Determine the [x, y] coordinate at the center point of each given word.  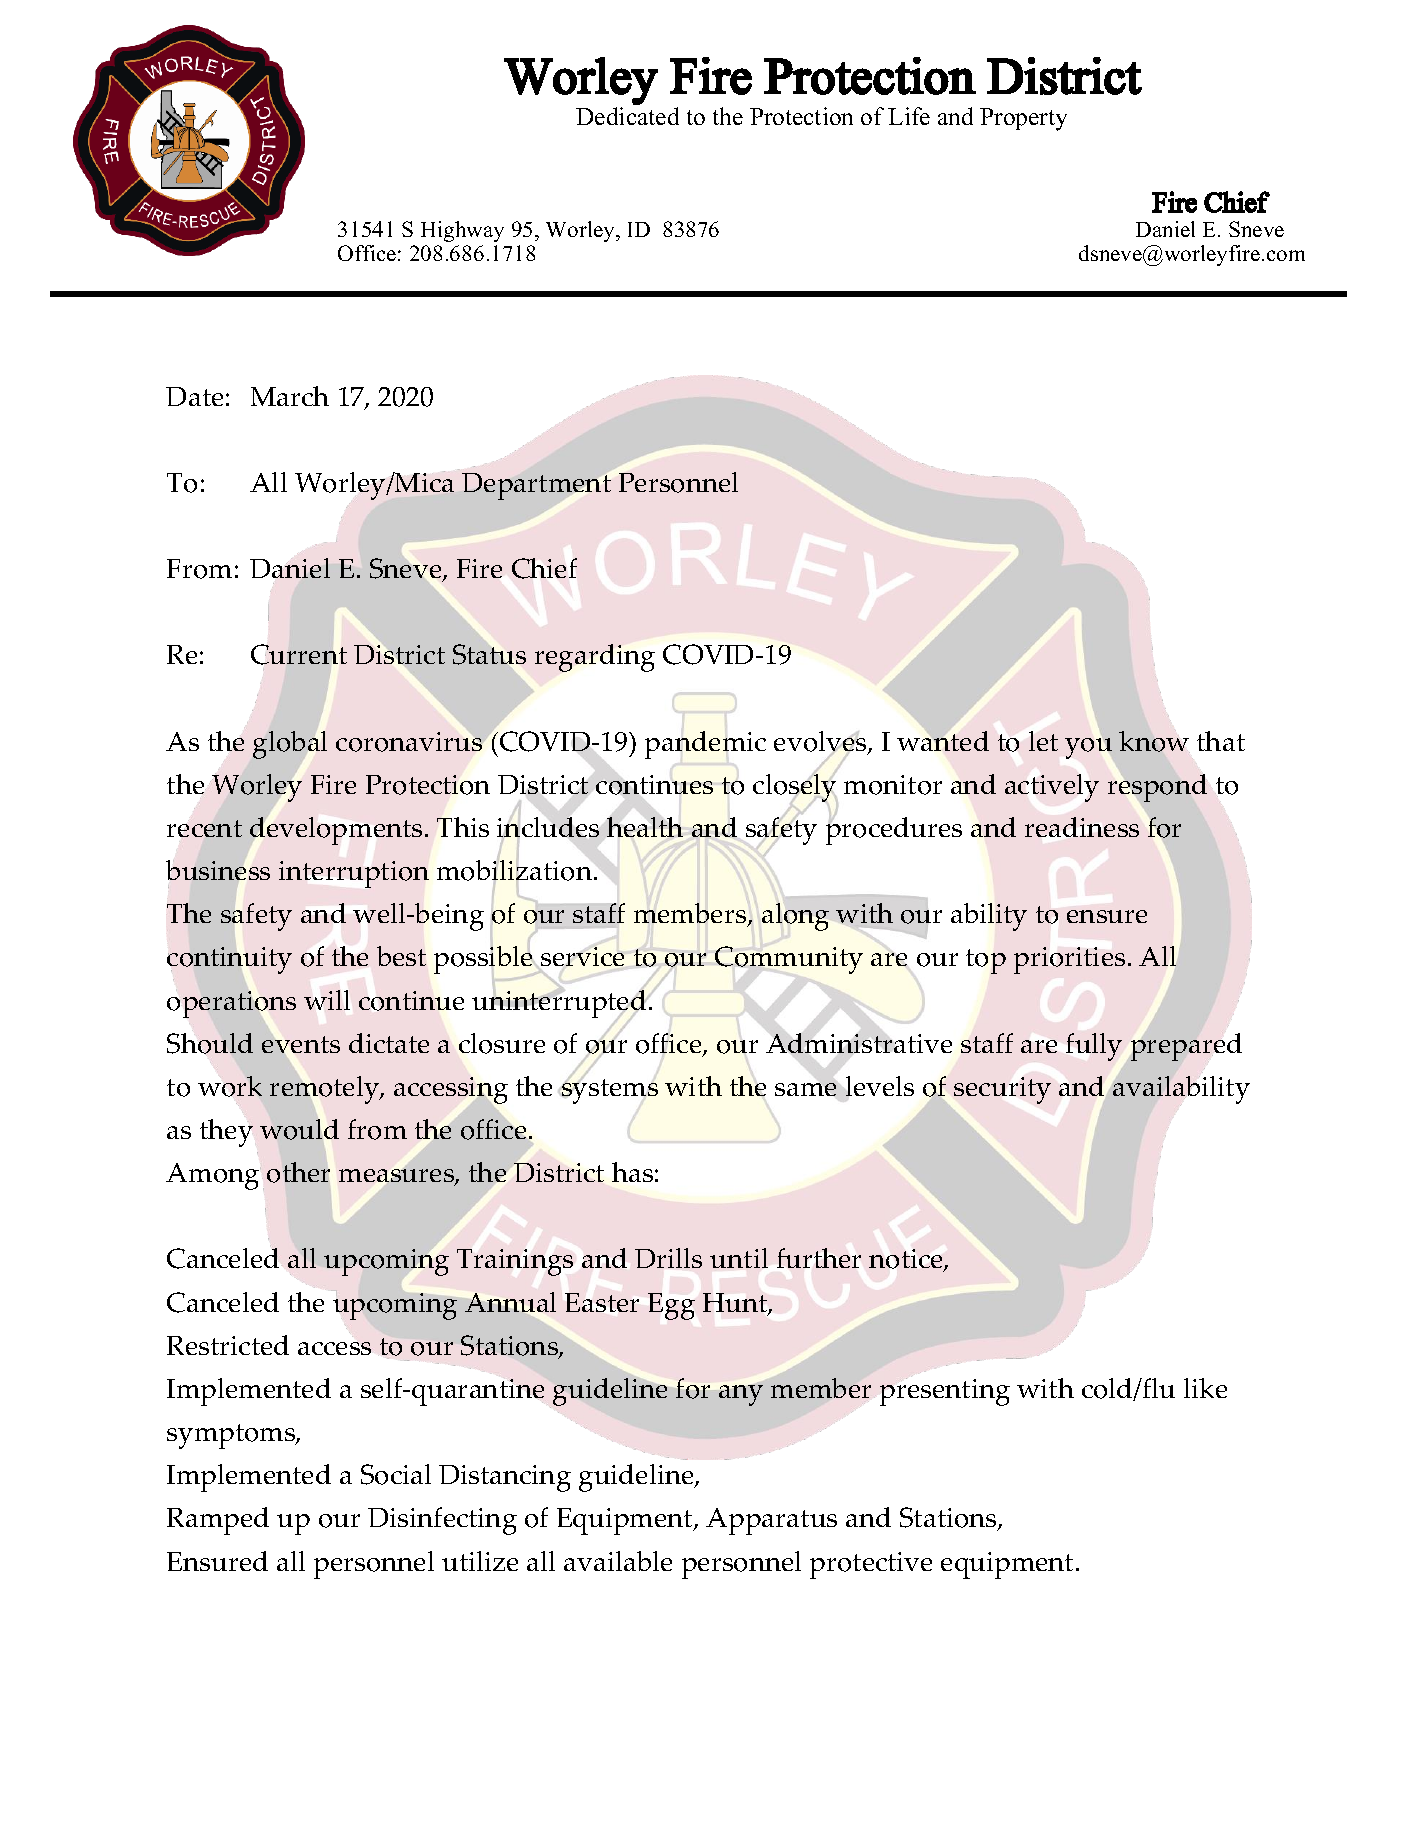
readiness [1082, 827]
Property [1023, 119]
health [645, 827]
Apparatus [771, 1521]
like [1205, 1388]
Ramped [218, 1521]
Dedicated [627, 116]
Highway [462, 231]
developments [336, 831]
